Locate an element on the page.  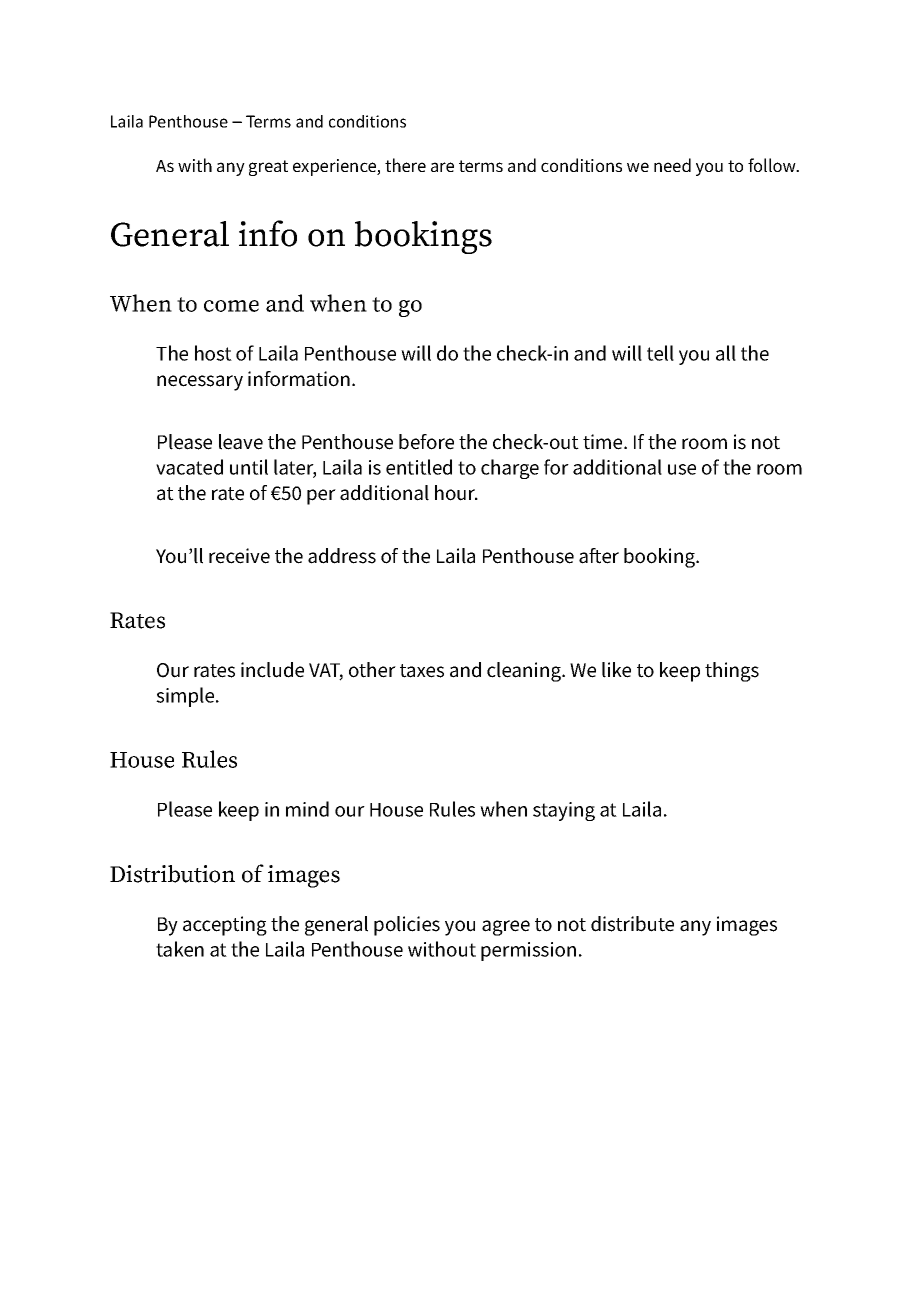
time is located at coordinates (604, 442).
